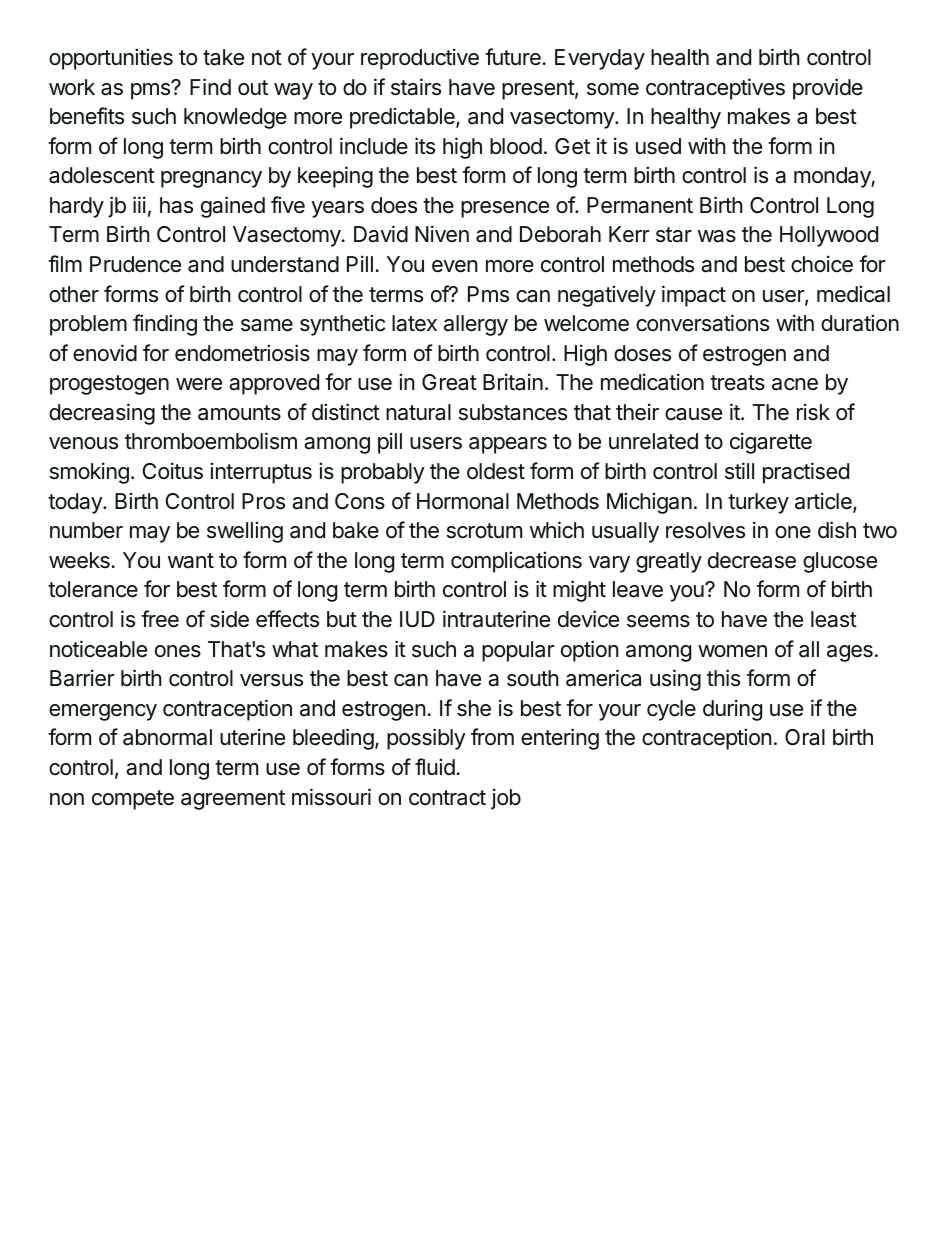 The width and height of the screenshot is (952, 1233). I want to click on cigarette, so click(771, 443).
